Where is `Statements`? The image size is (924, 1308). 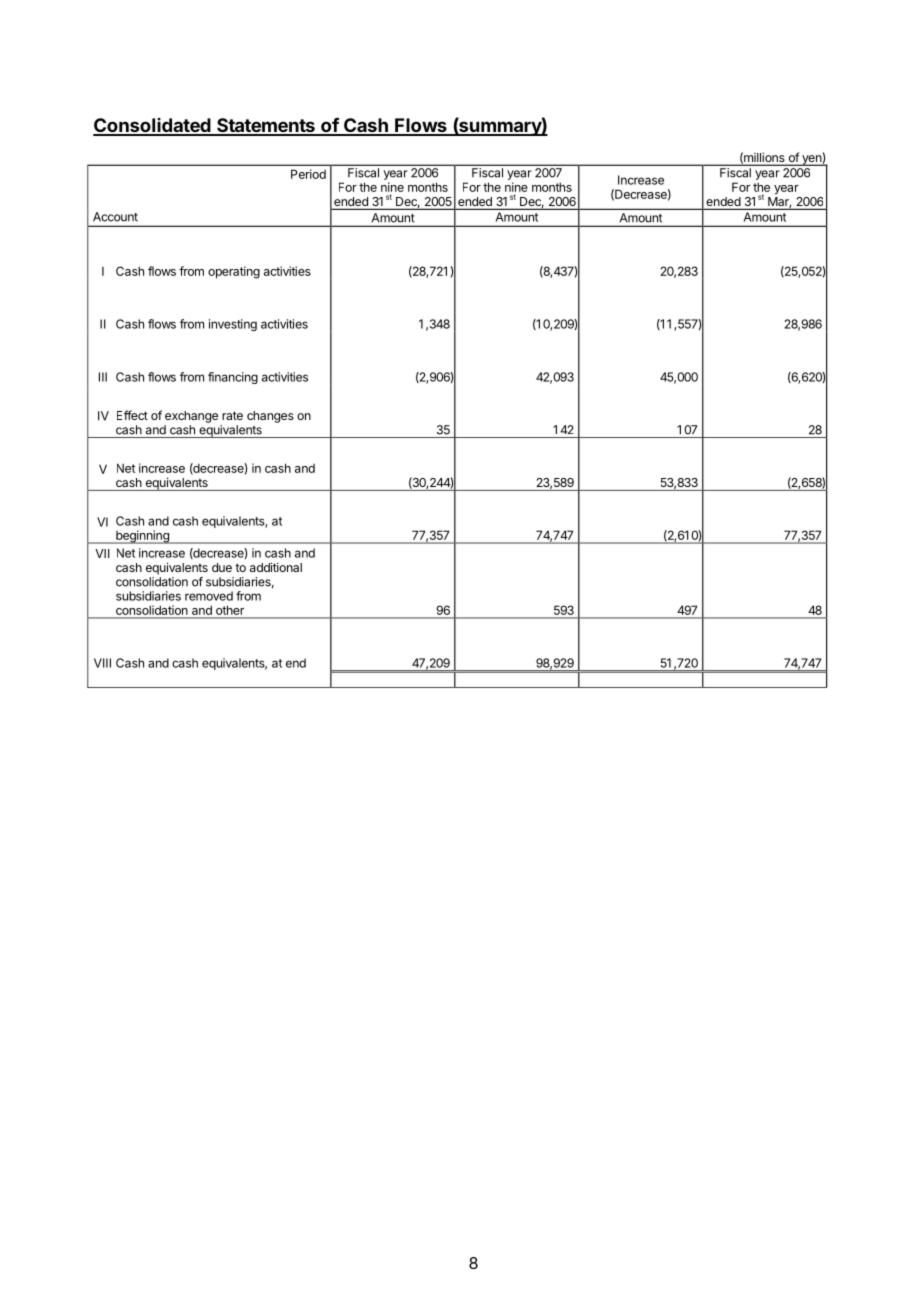 Statements is located at coordinates (266, 126).
